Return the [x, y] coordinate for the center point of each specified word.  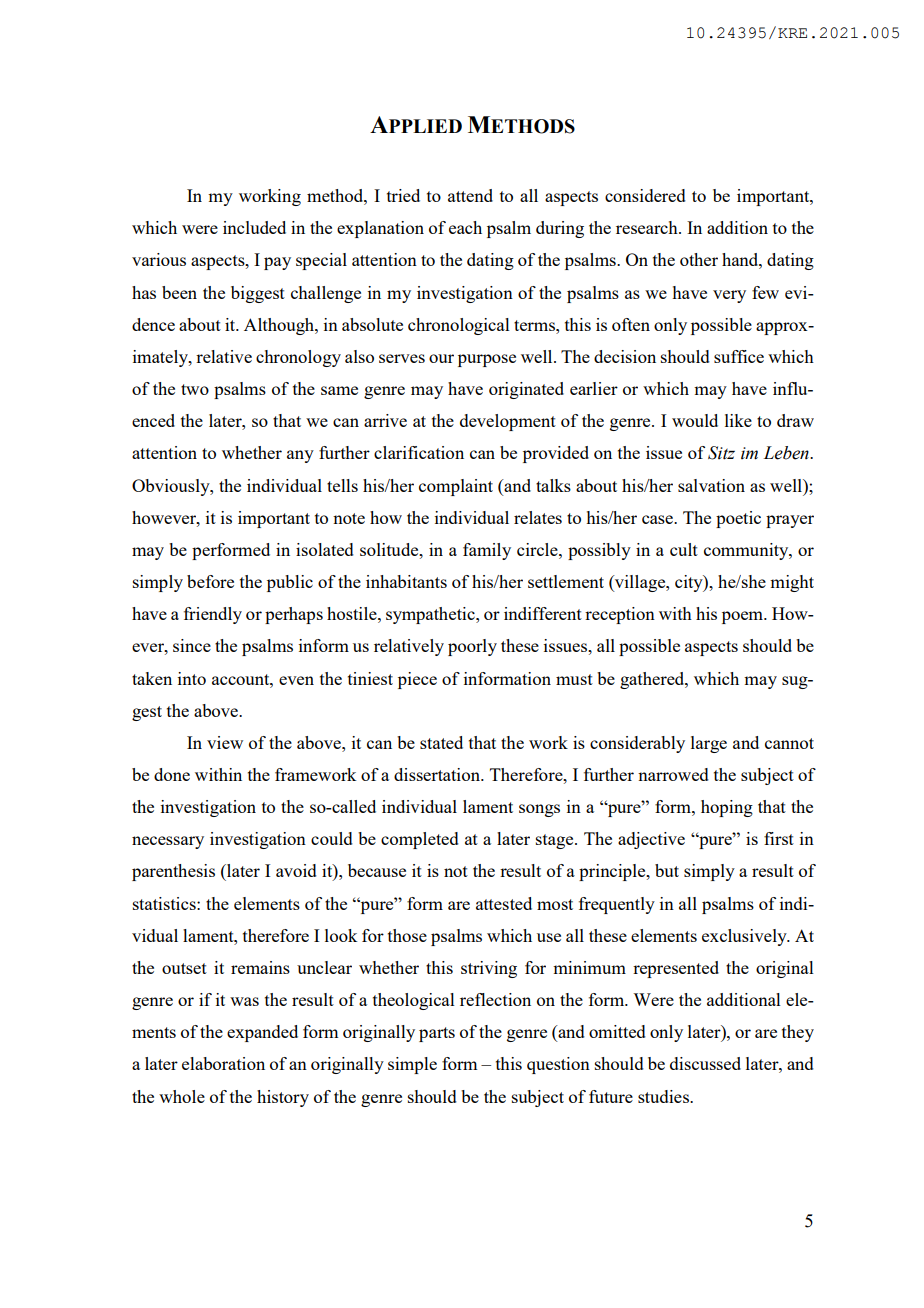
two [195, 389]
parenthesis [173, 872]
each [465, 227]
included [254, 227]
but [667, 870]
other [699, 259]
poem [744, 617]
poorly [472, 647]
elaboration [223, 1063]
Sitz [721, 453]
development [508, 422]
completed [420, 840]
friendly [213, 615]
